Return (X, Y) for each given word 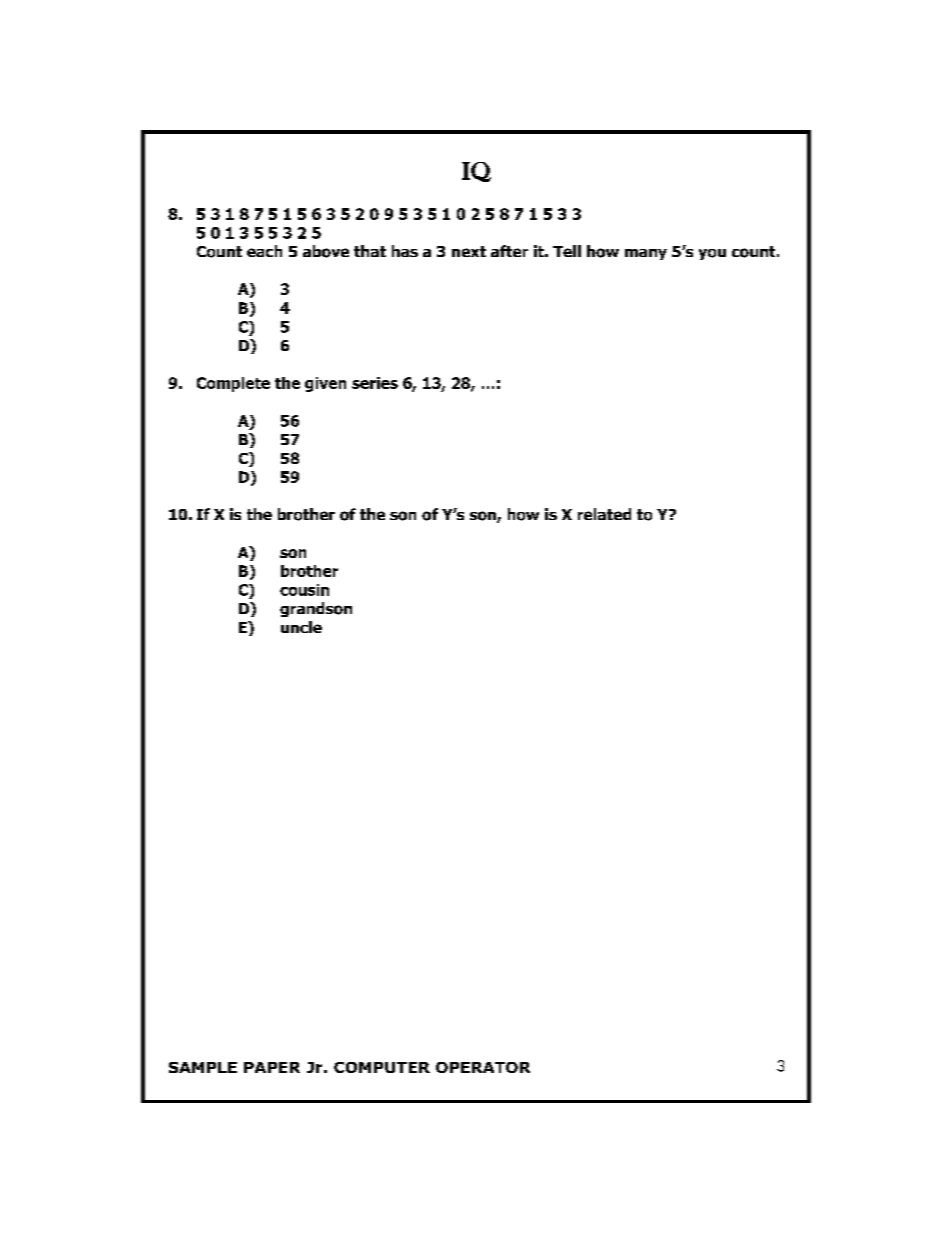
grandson (316, 609)
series (375, 383)
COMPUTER (382, 1067)
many (646, 254)
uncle (301, 627)
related (604, 514)
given (325, 384)
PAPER (272, 1067)
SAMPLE (203, 1067)
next (469, 251)
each (264, 251)
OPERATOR (483, 1067)
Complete (233, 384)
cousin (304, 590)
